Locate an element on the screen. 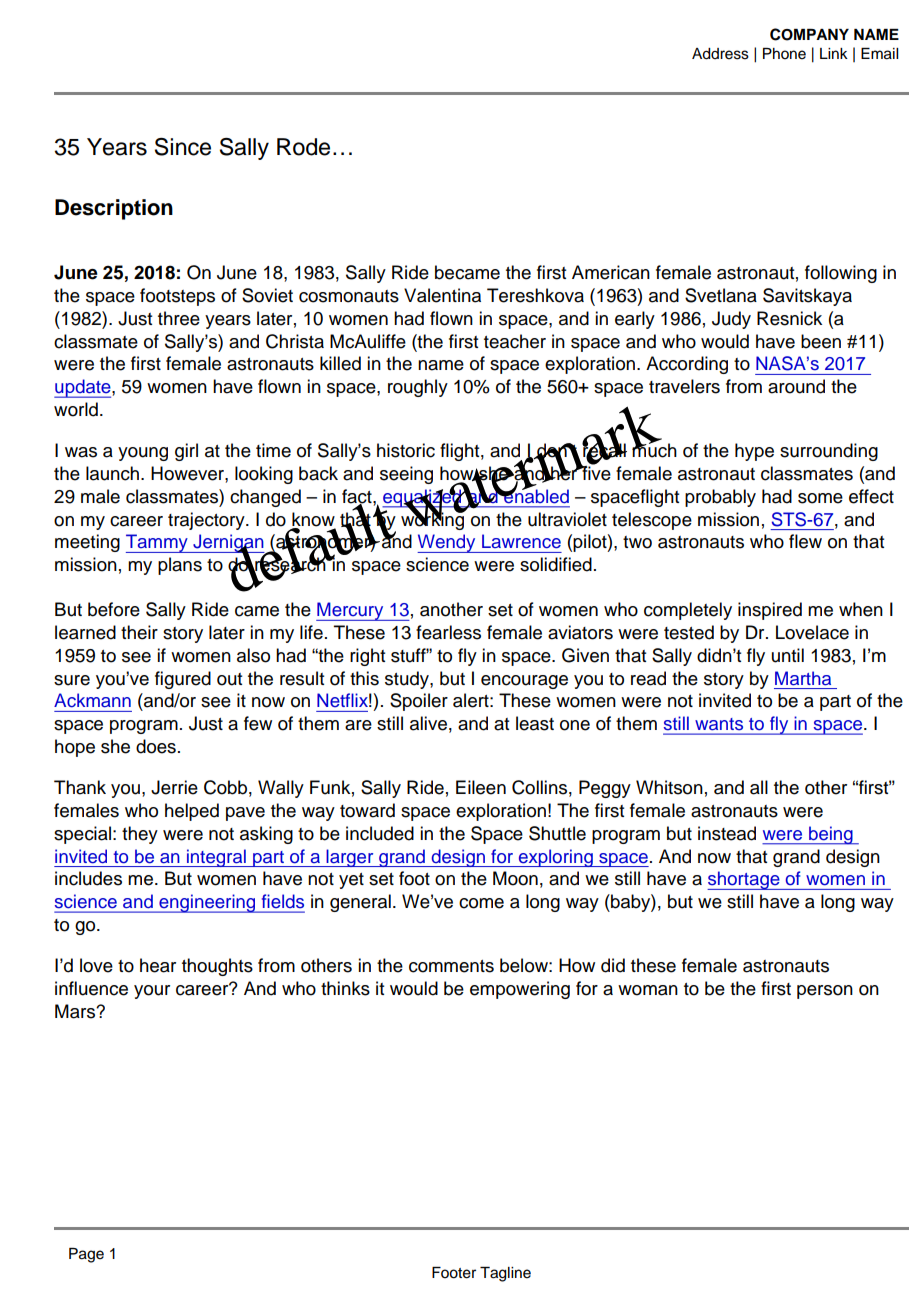  Page is located at coordinates (86, 1255).
